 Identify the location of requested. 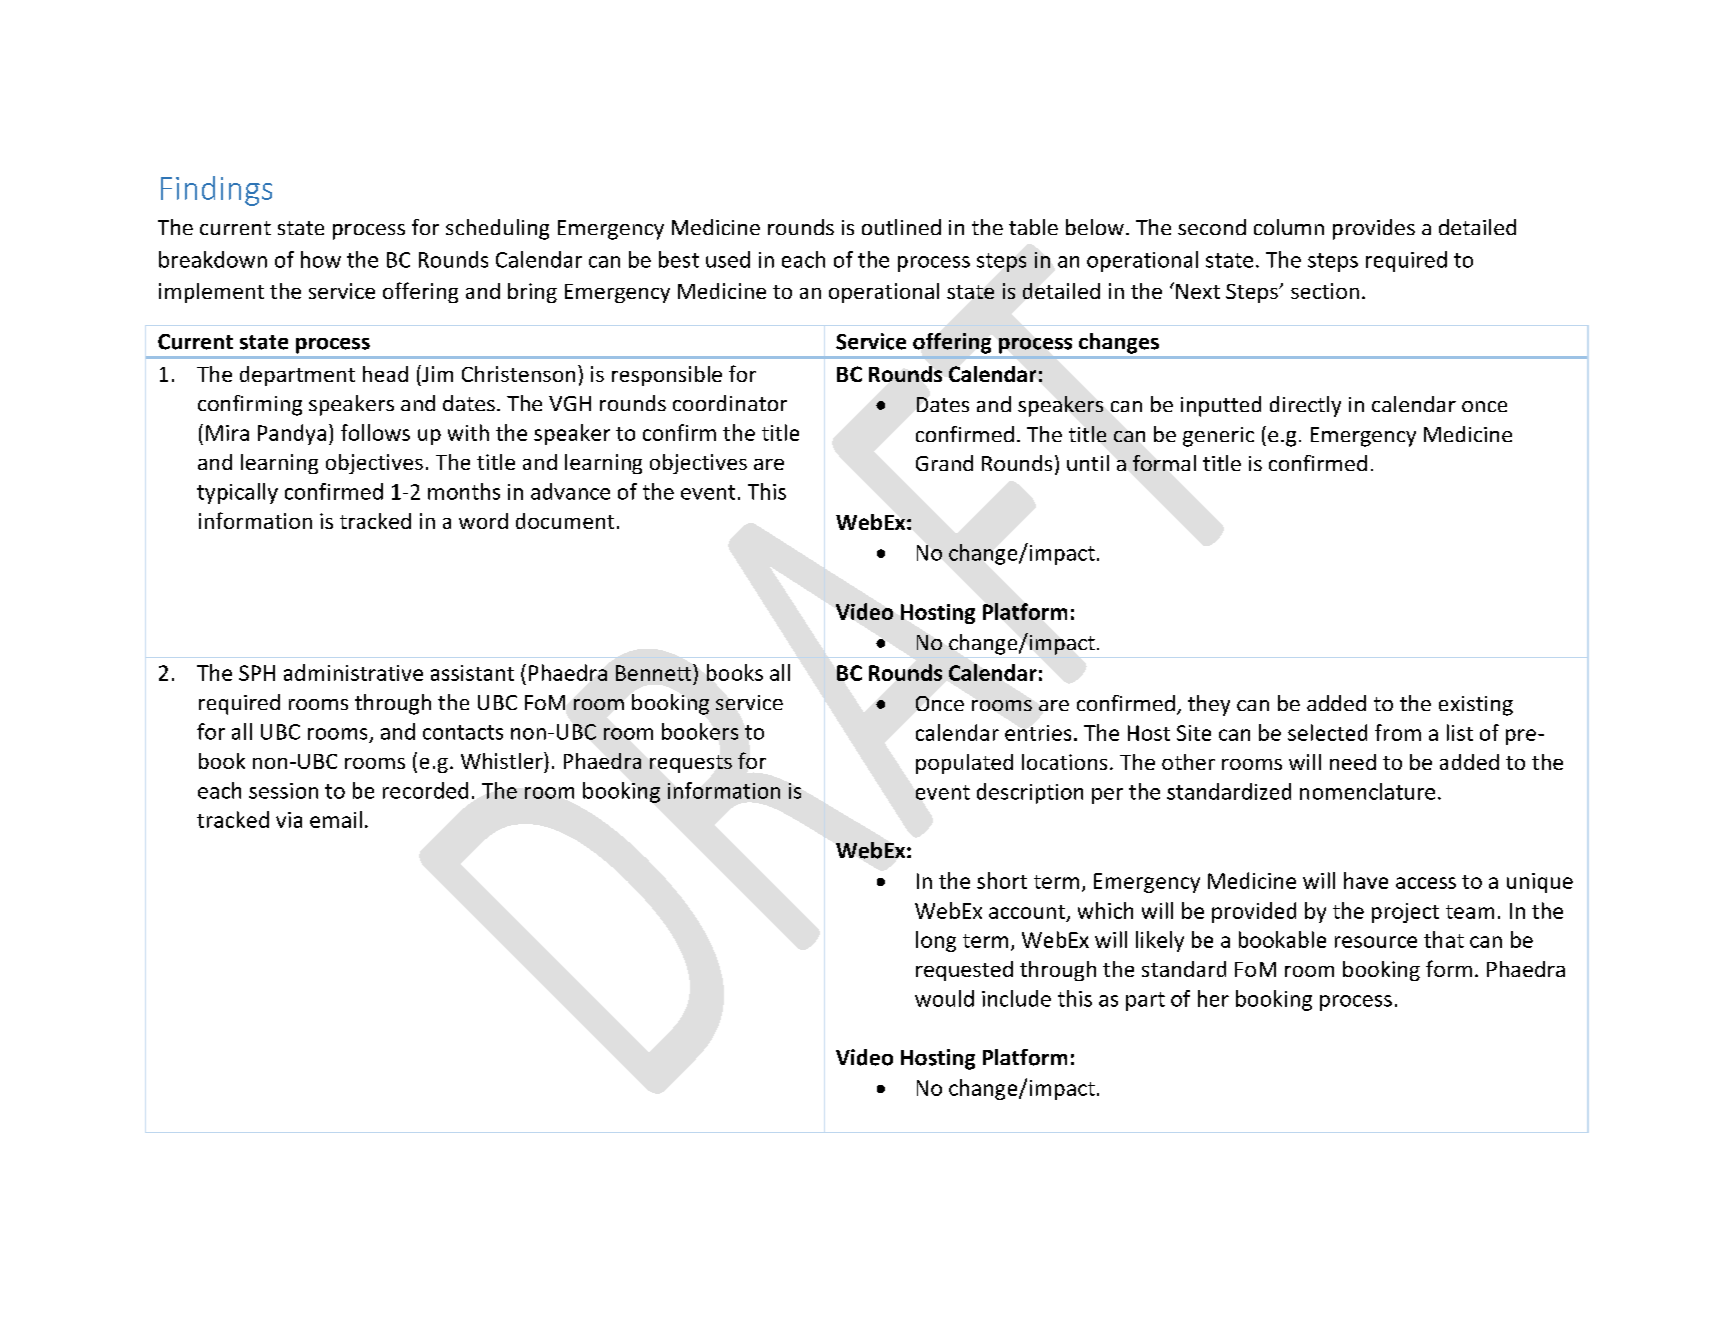
(964, 971).
